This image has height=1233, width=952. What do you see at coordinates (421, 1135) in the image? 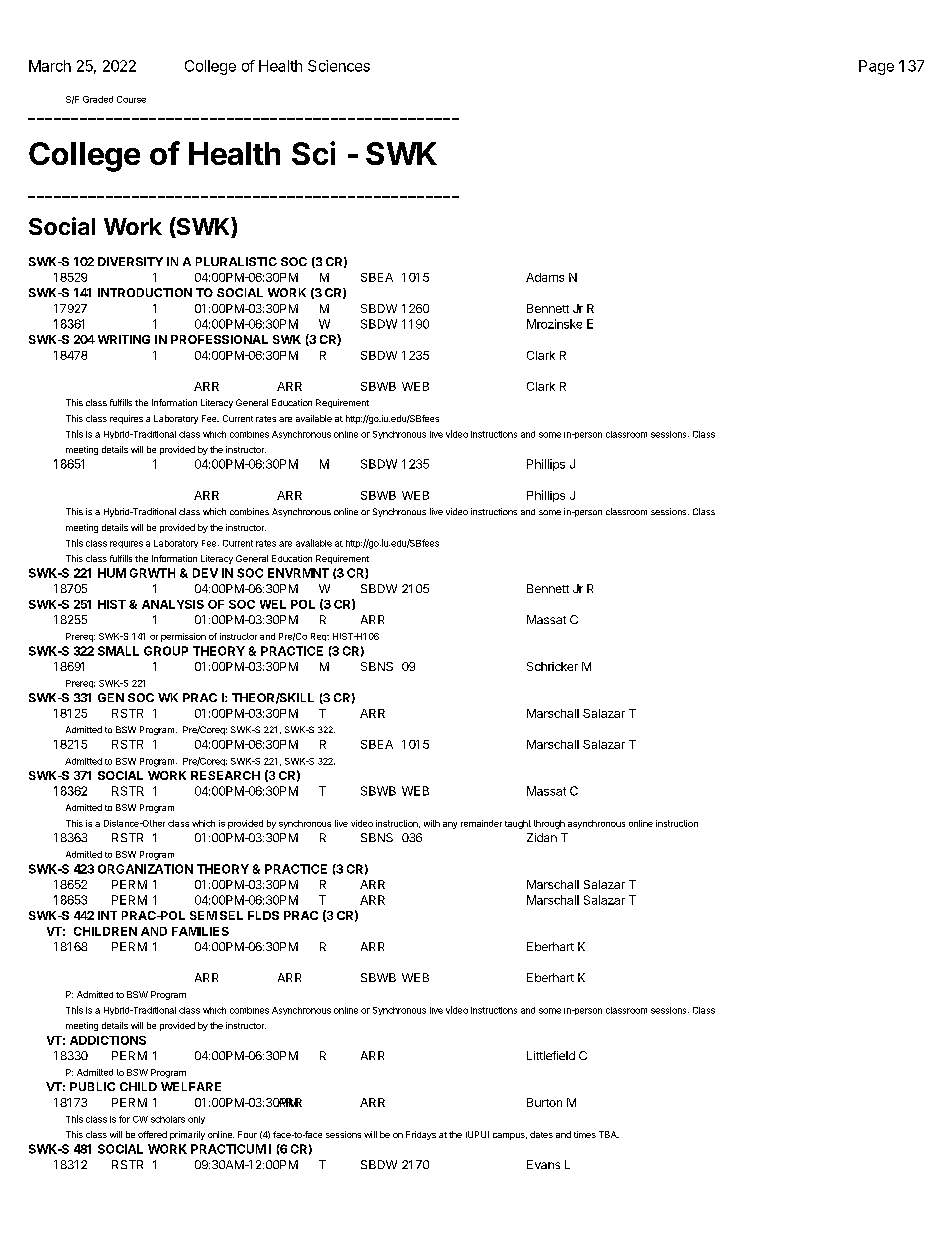
I see `Fridays` at bounding box center [421, 1135].
